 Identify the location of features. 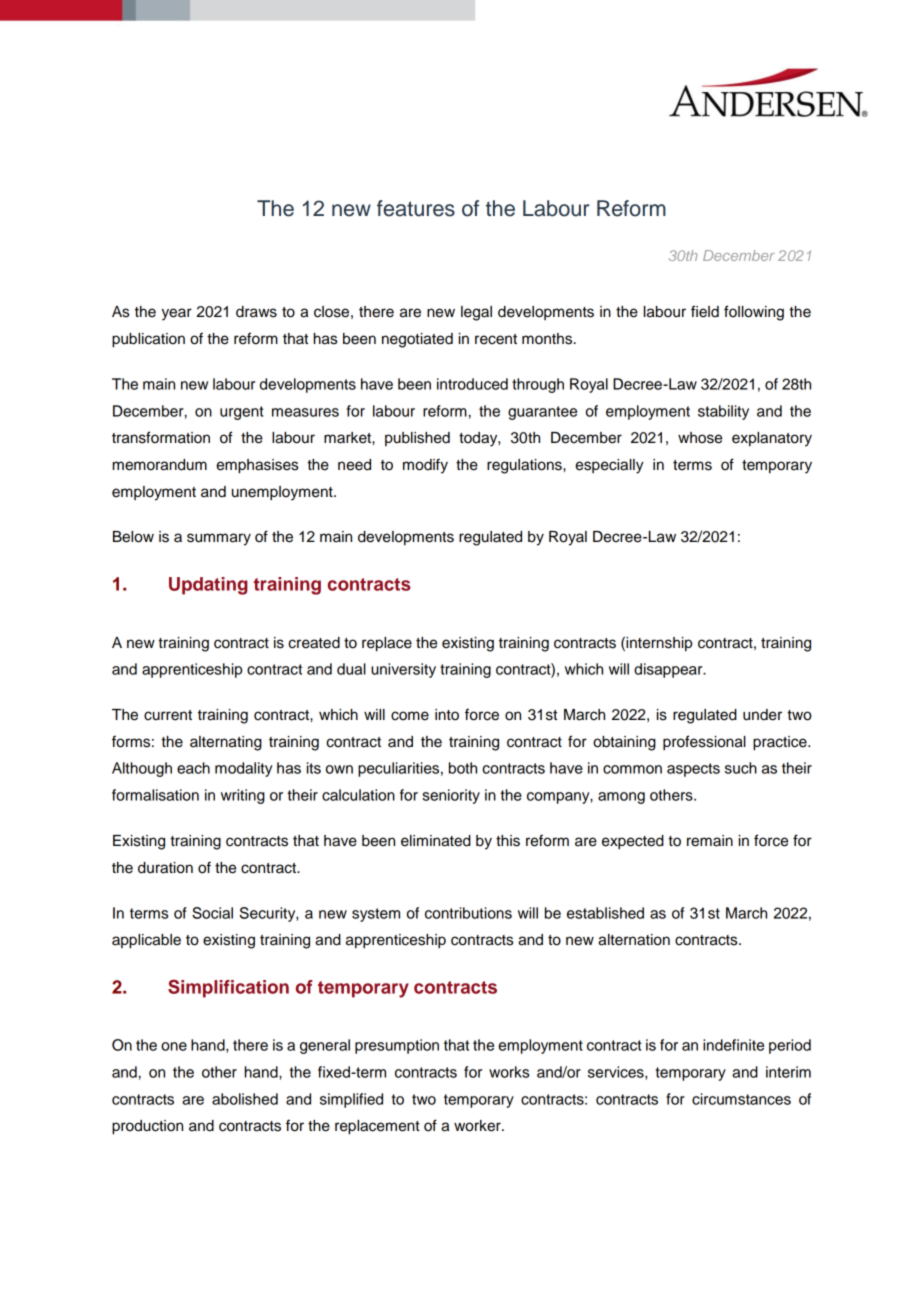
(416, 208).
